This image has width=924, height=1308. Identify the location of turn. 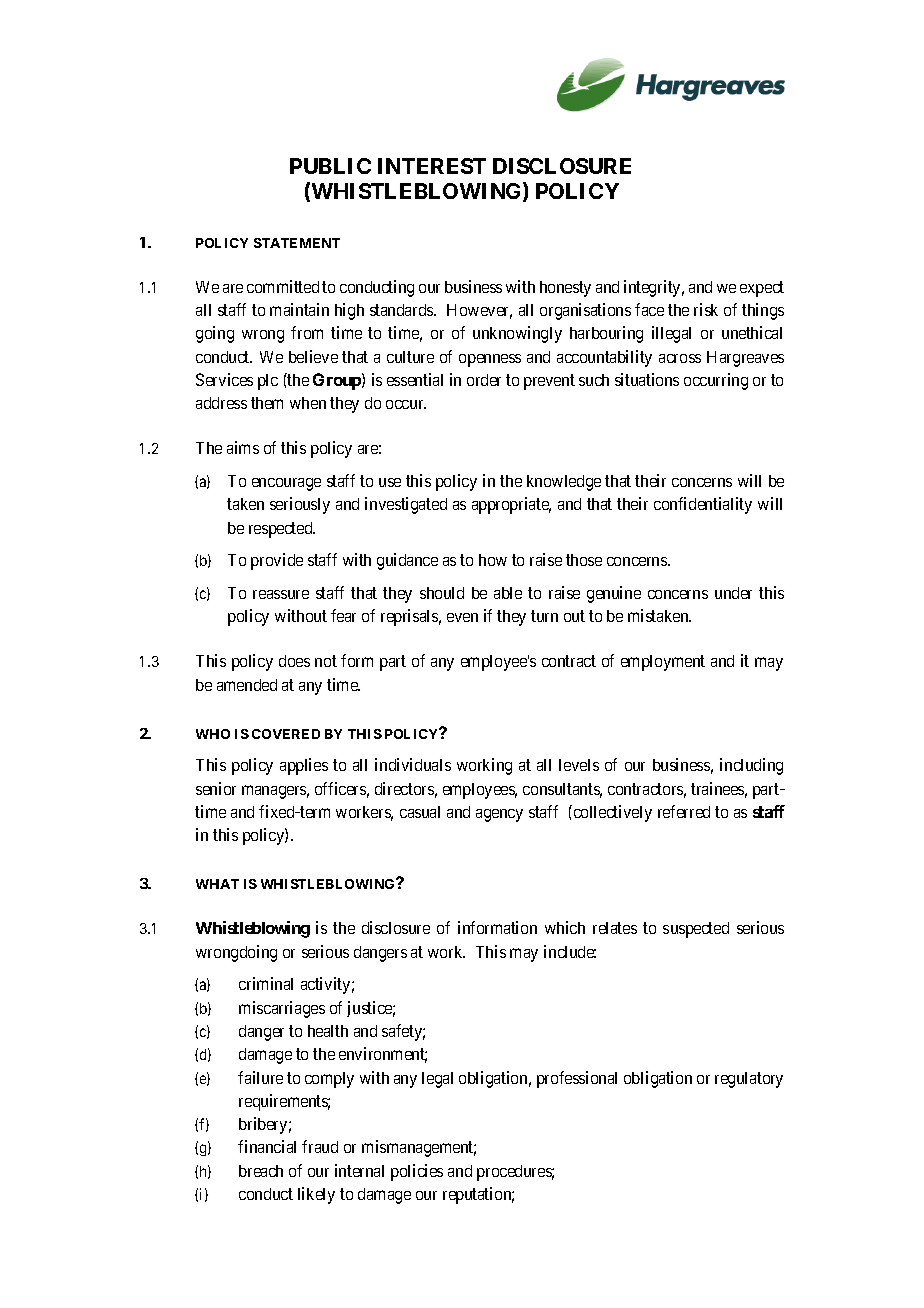
(544, 616).
